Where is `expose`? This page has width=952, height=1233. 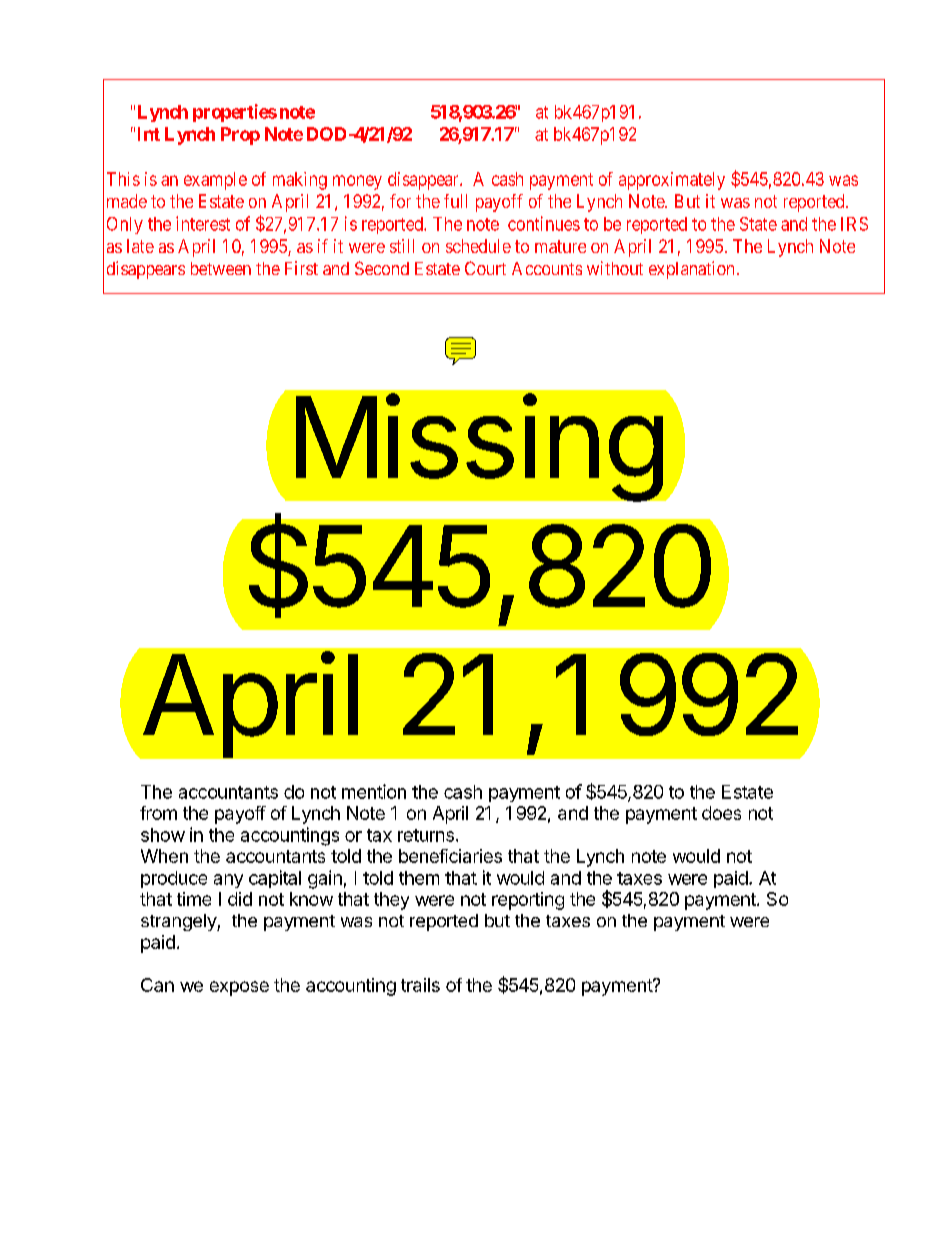 expose is located at coordinates (239, 988).
